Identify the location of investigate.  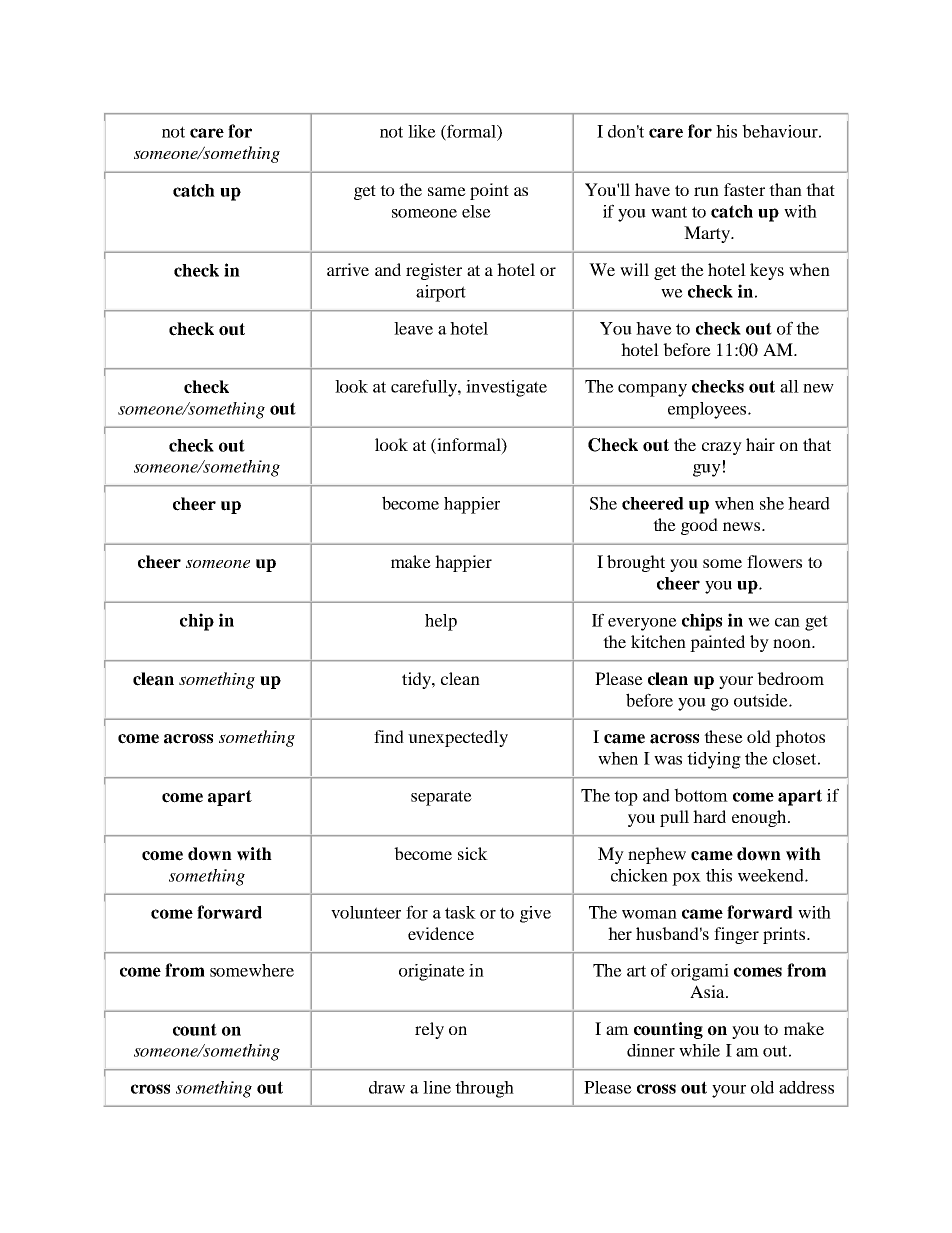
(506, 388).
